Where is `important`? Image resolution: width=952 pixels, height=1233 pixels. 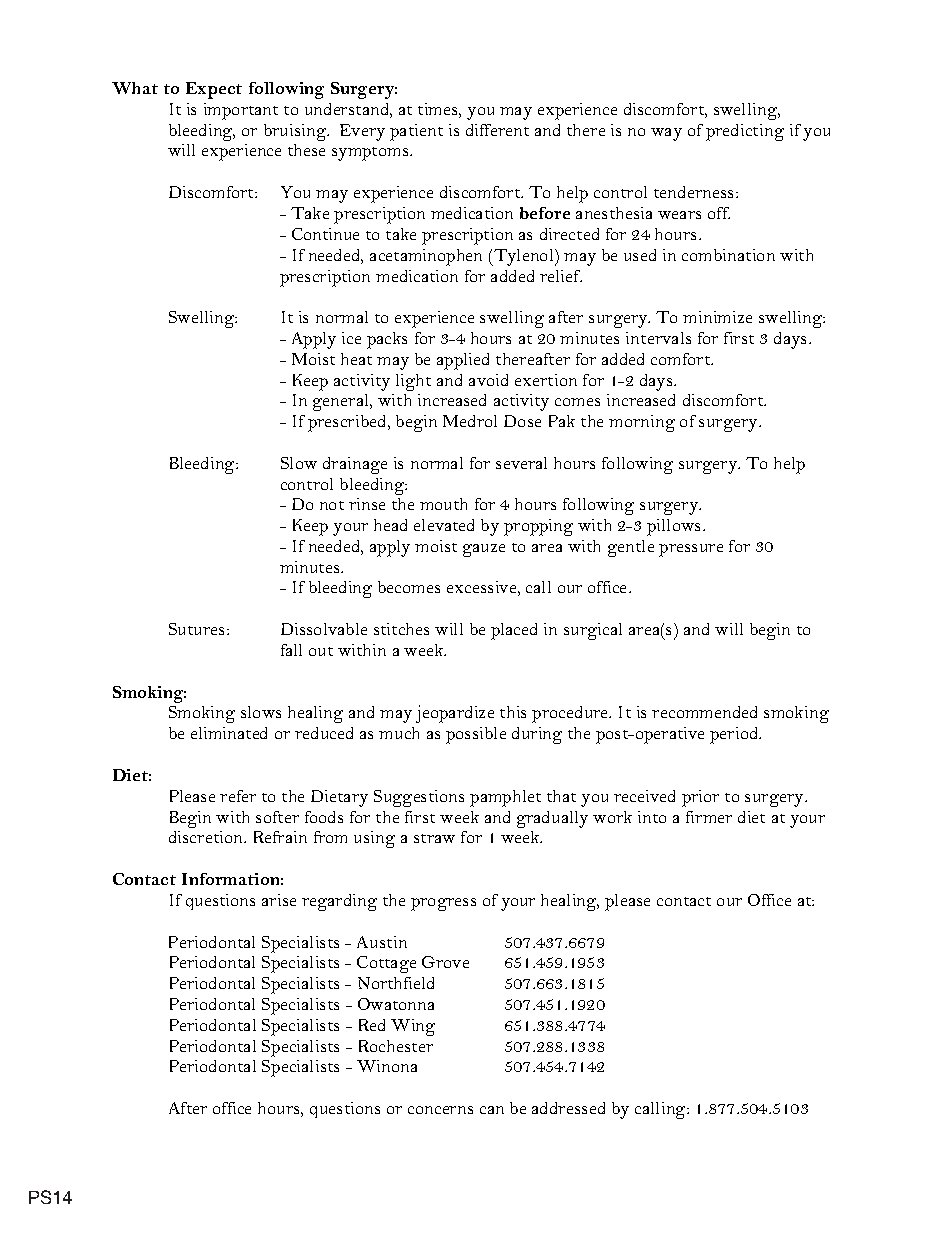
important is located at coordinates (241, 111).
